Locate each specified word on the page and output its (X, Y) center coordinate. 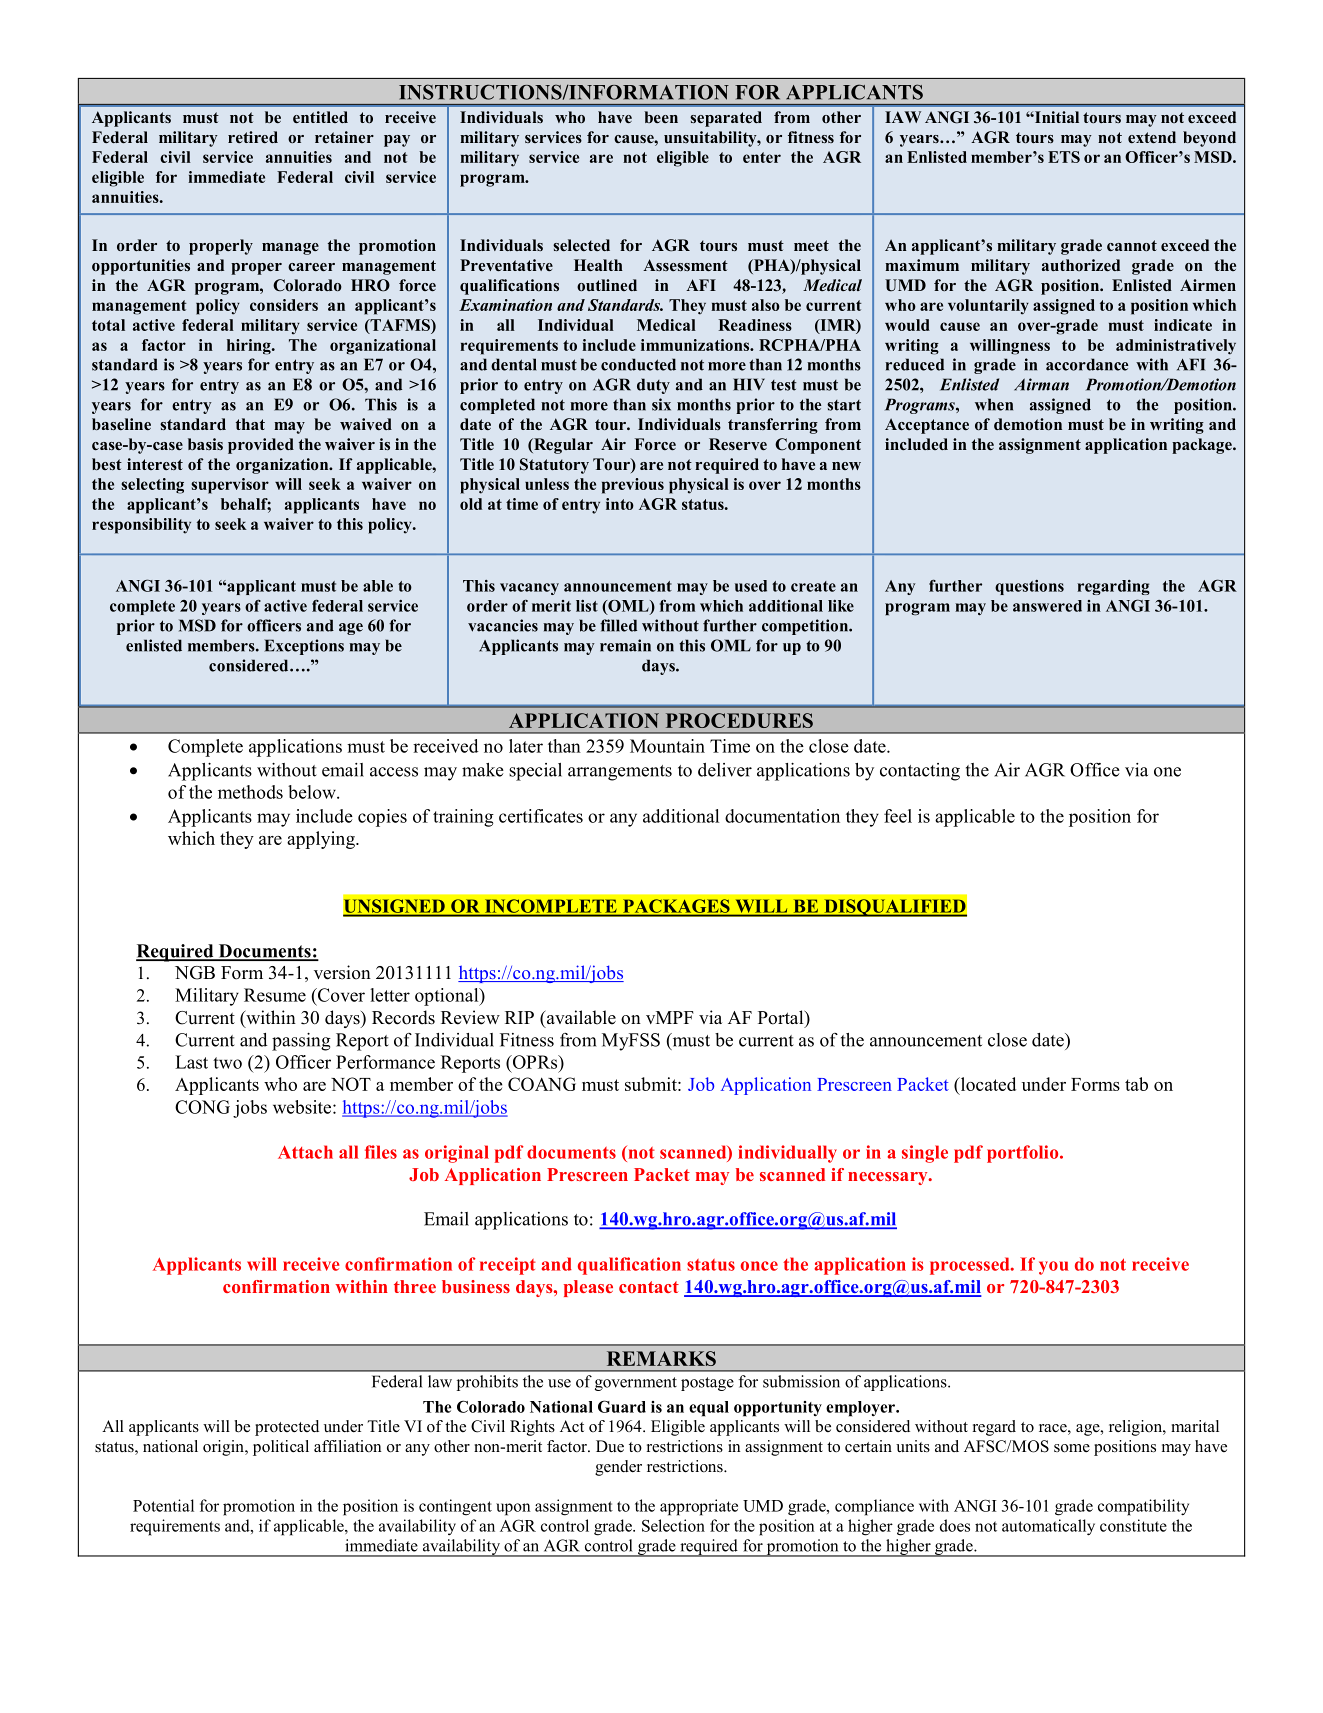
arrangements (620, 773)
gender (618, 1468)
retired (253, 137)
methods (250, 792)
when (994, 404)
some (1072, 1448)
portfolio (1024, 1154)
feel (898, 816)
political (281, 1448)
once (759, 1266)
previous (633, 486)
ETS (1064, 157)
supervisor (230, 486)
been (661, 117)
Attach (305, 1152)
